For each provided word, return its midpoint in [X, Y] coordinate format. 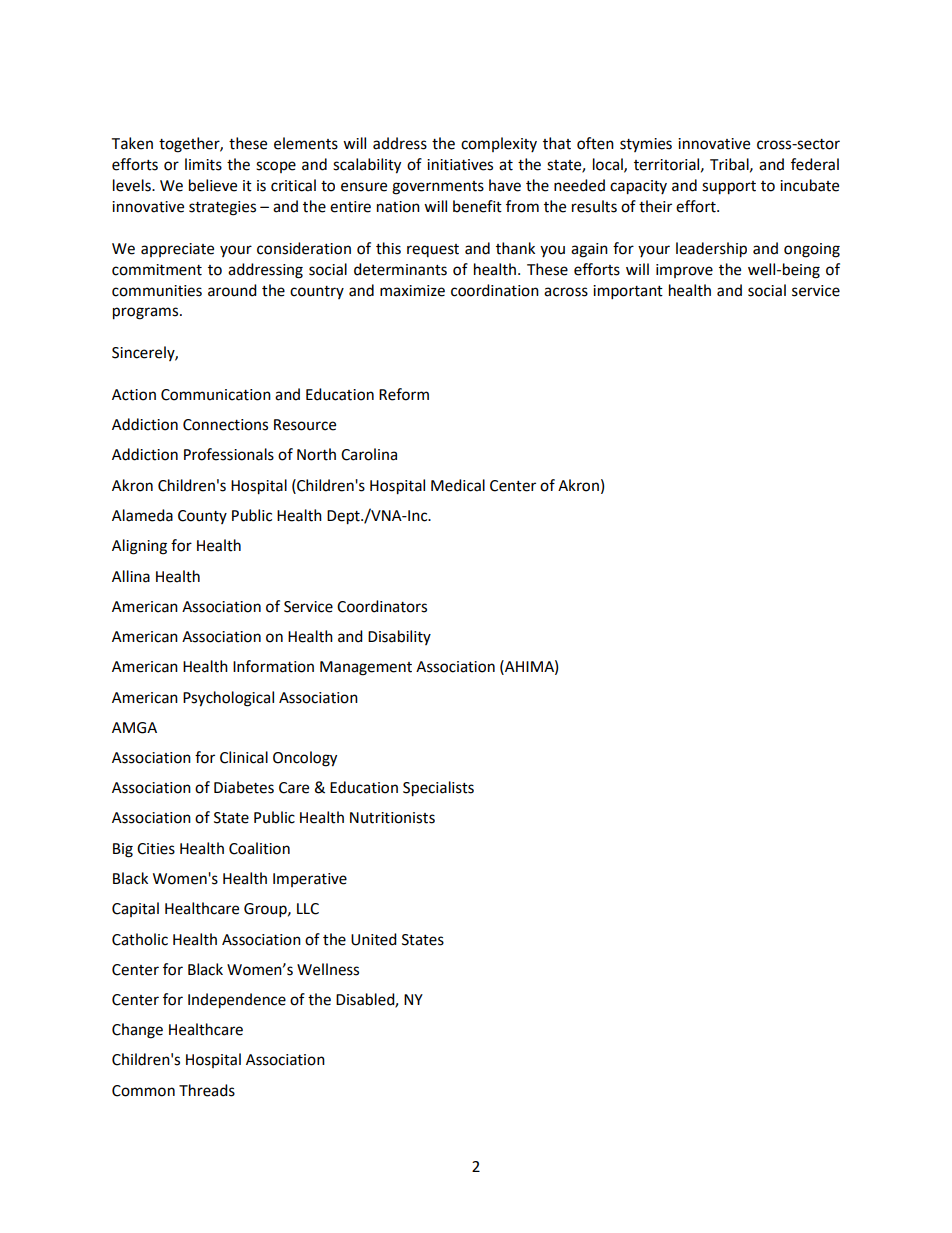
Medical [458, 485]
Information [273, 666]
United [374, 939]
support [729, 188]
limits [203, 164]
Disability [399, 637]
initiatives [460, 165]
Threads [207, 1090]
